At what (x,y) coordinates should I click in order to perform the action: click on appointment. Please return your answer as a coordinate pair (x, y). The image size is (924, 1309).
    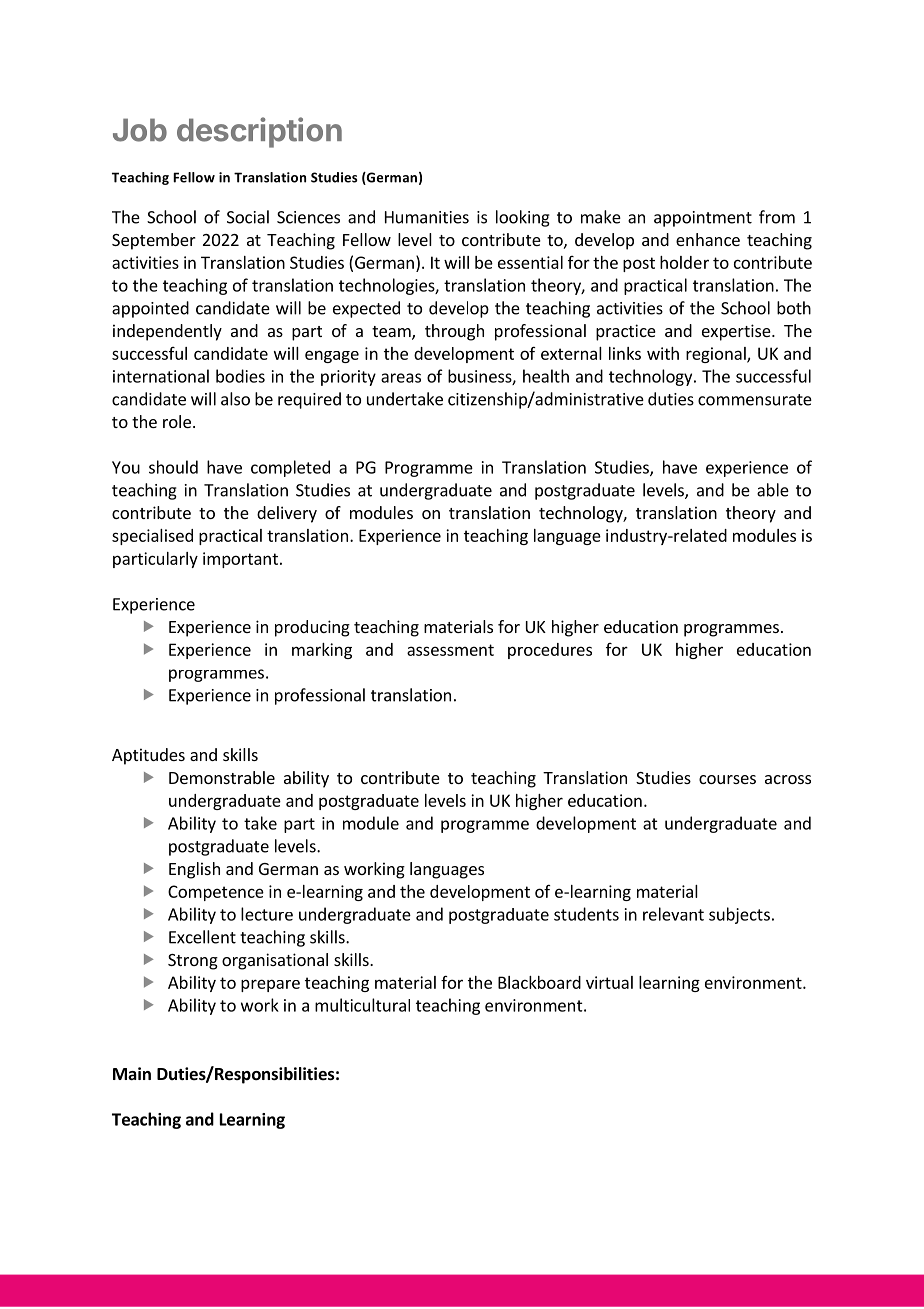
    Looking at the image, I should click on (703, 219).
